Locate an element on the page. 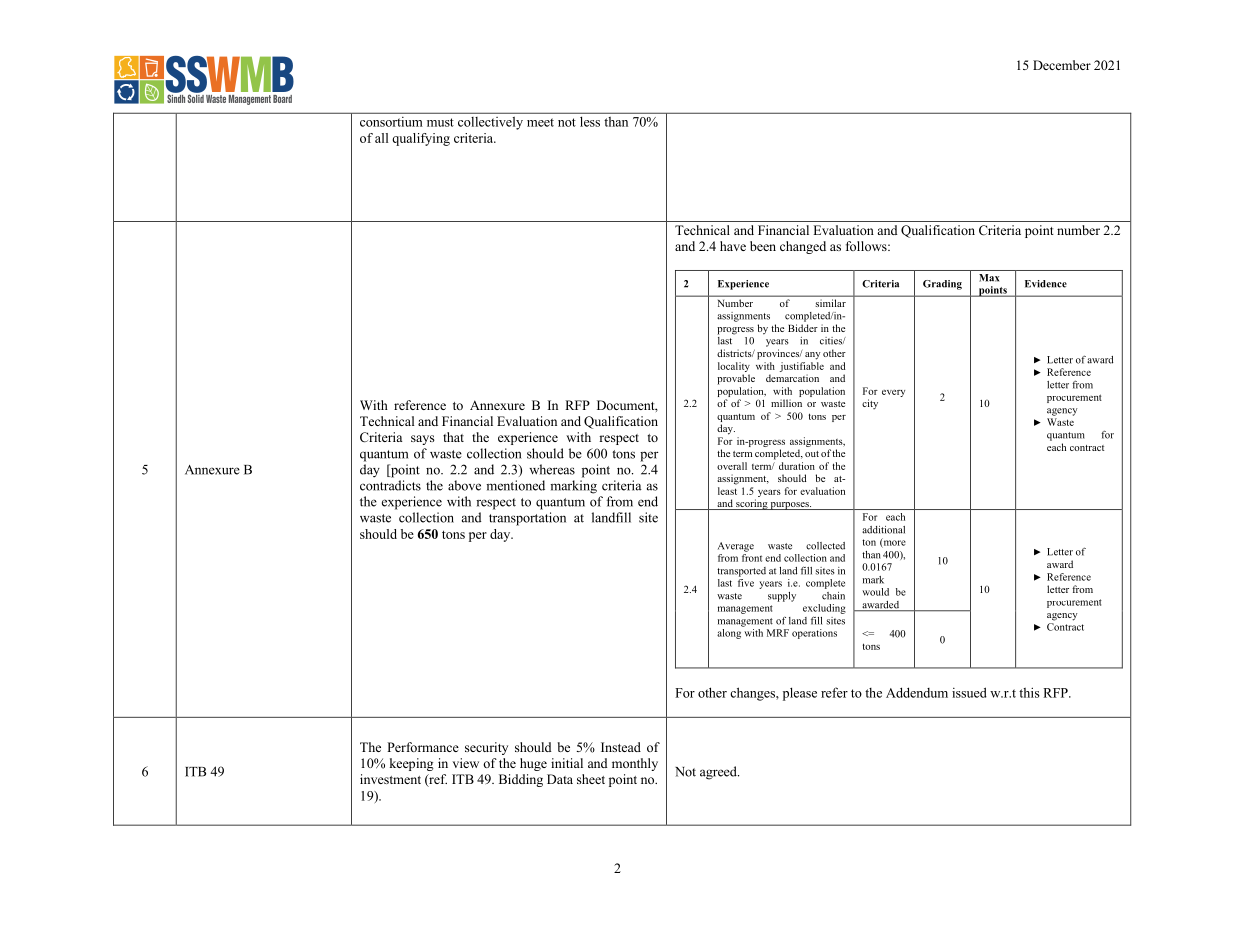  December is located at coordinates (1062, 65).
